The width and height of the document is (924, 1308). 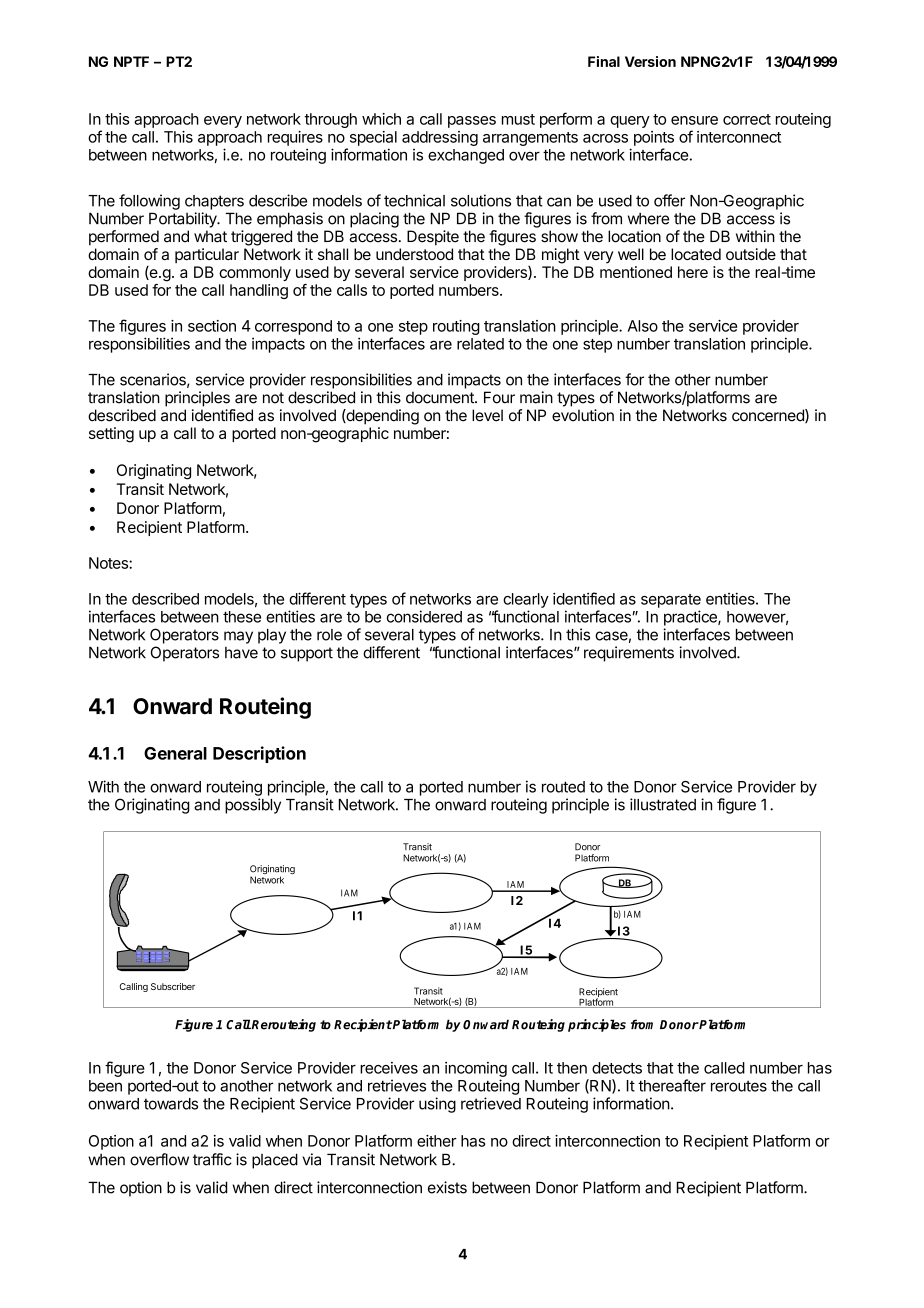 What do you see at coordinates (424, 616) in the document?
I see `considered` at bounding box center [424, 616].
